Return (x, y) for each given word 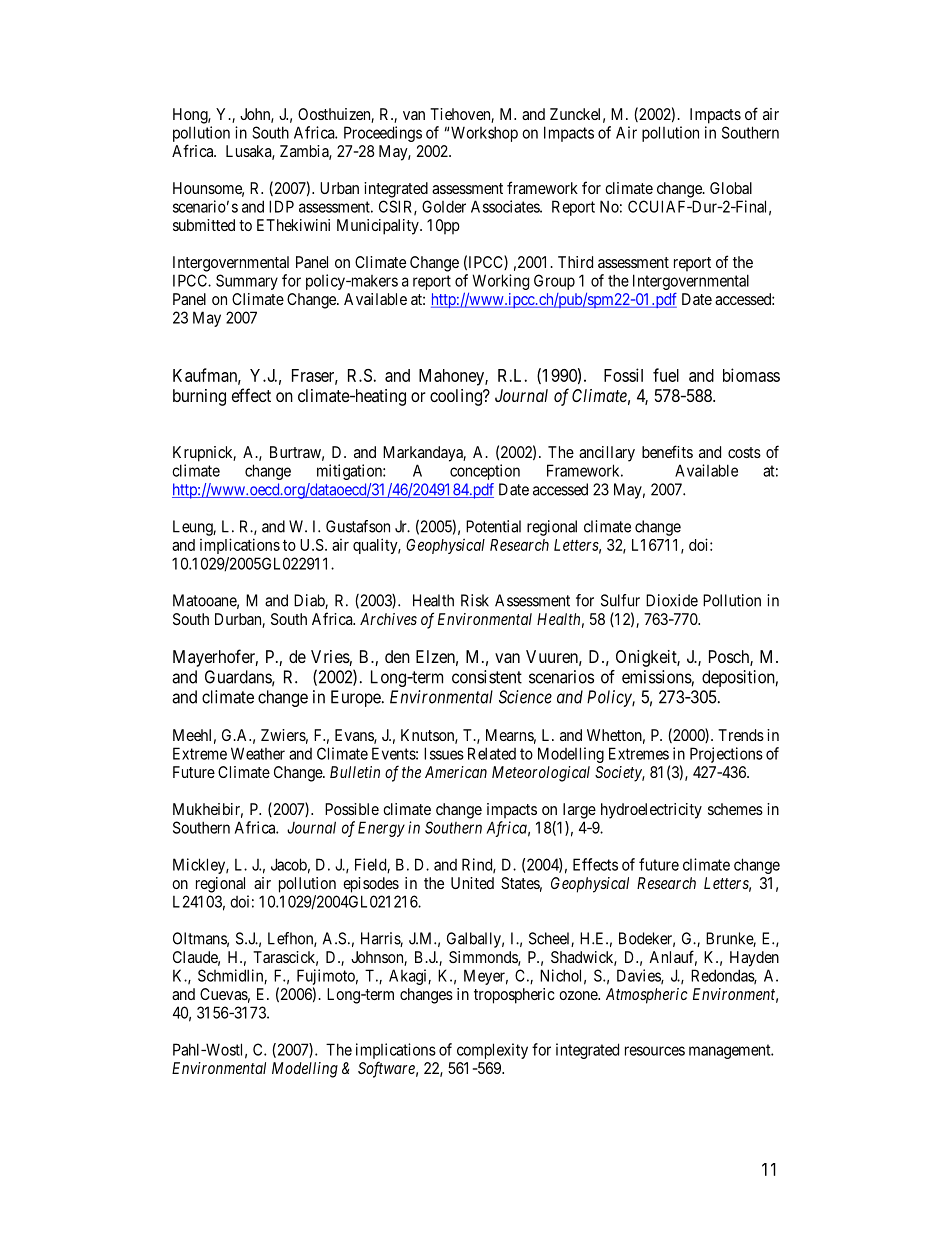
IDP (281, 206)
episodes (371, 885)
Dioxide (672, 600)
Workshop (484, 134)
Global (731, 188)
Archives (388, 619)
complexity (492, 1051)
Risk (475, 600)
